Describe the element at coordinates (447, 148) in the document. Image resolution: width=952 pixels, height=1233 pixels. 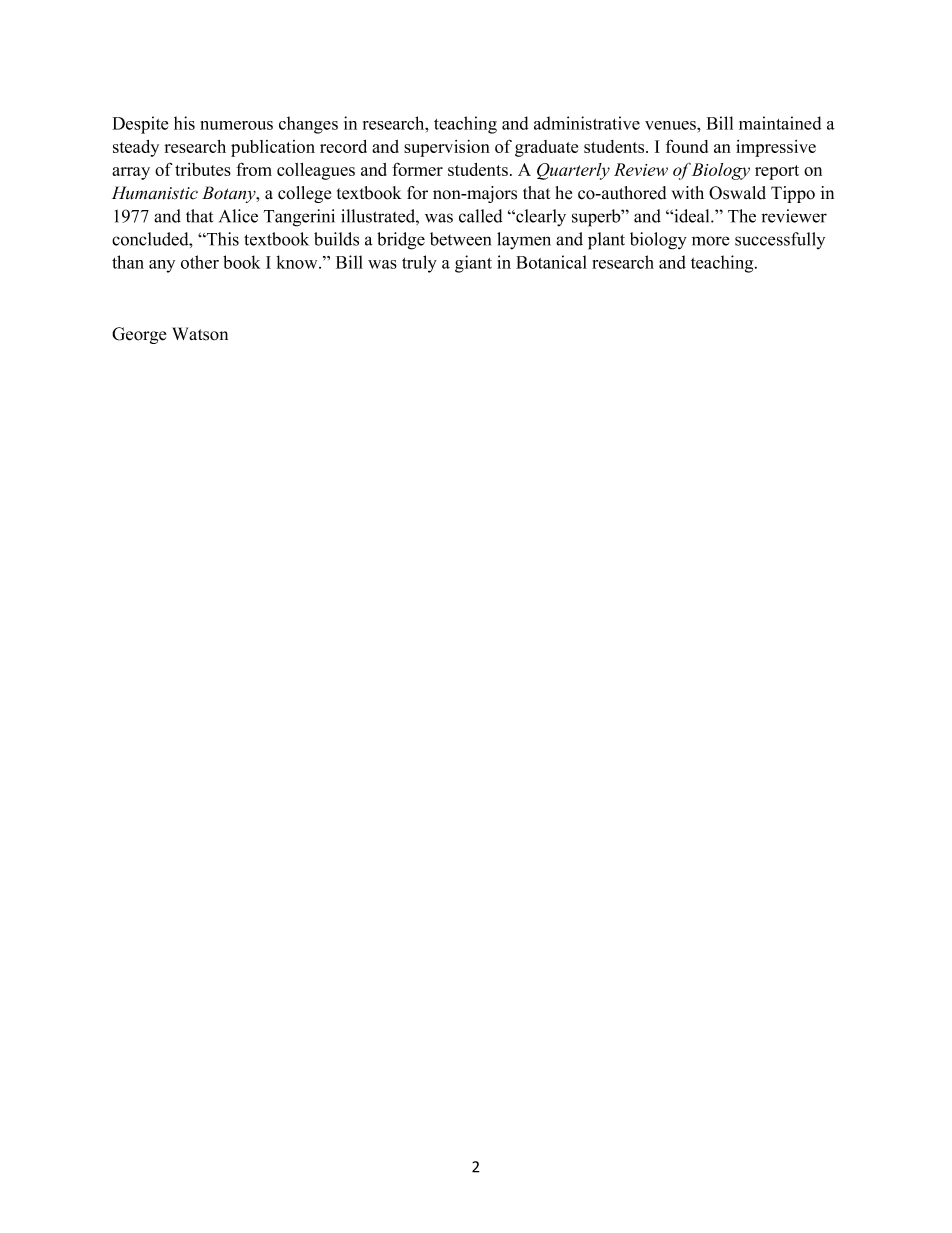
I see `supervision` at that location.
